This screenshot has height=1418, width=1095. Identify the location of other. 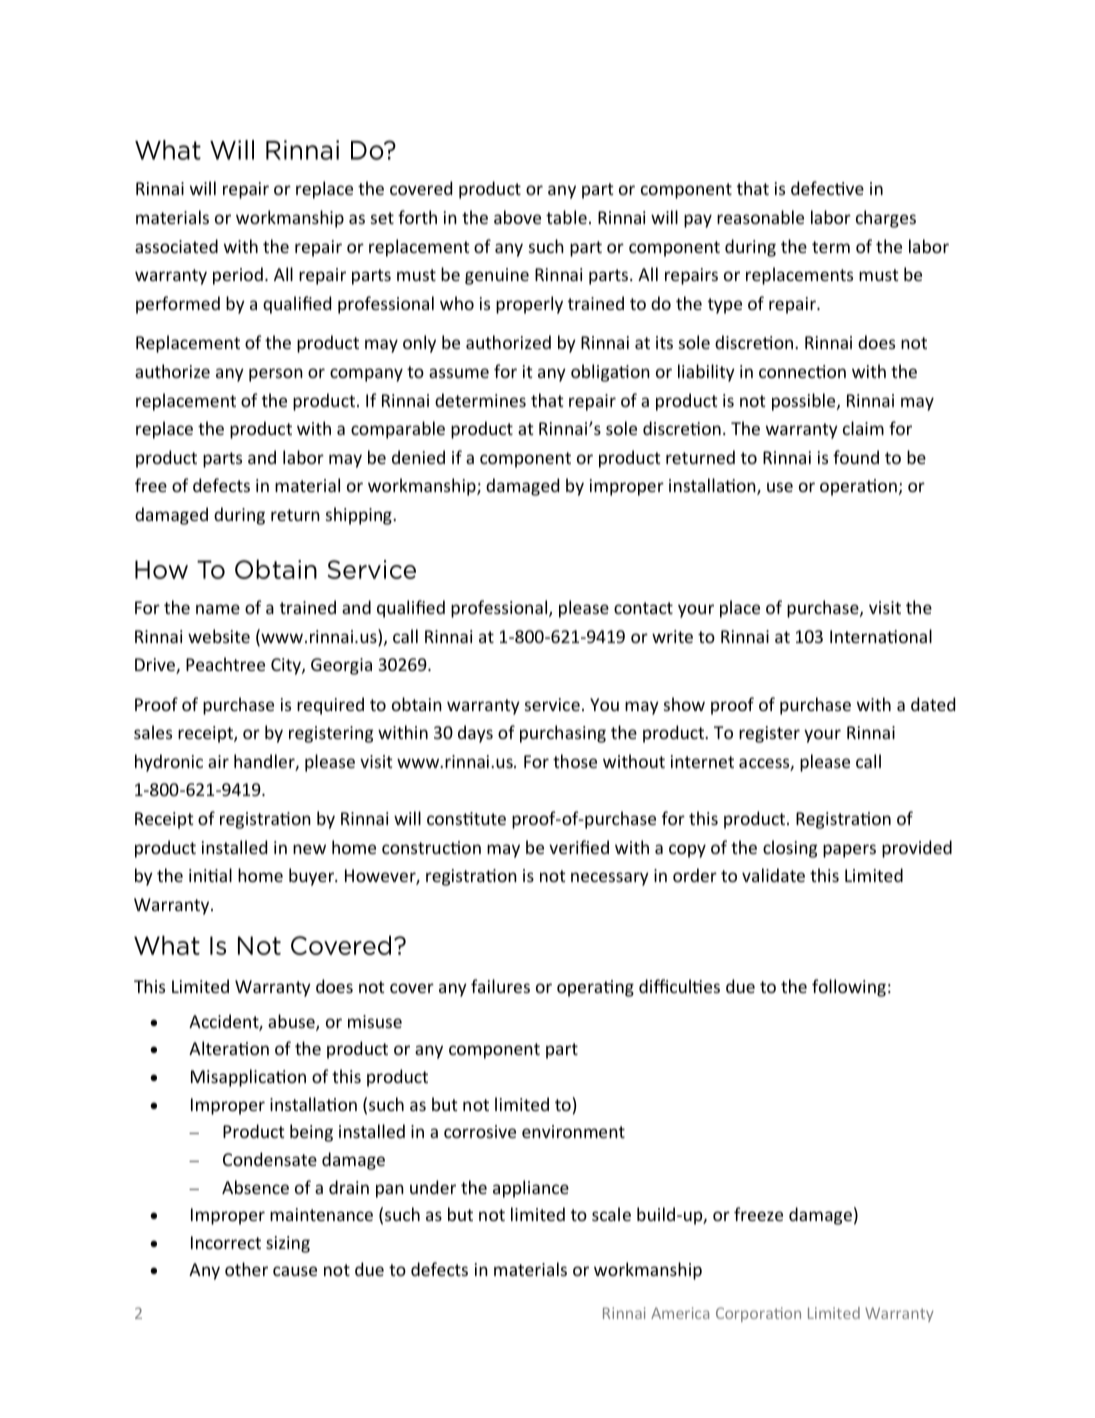
(246, 1269).
